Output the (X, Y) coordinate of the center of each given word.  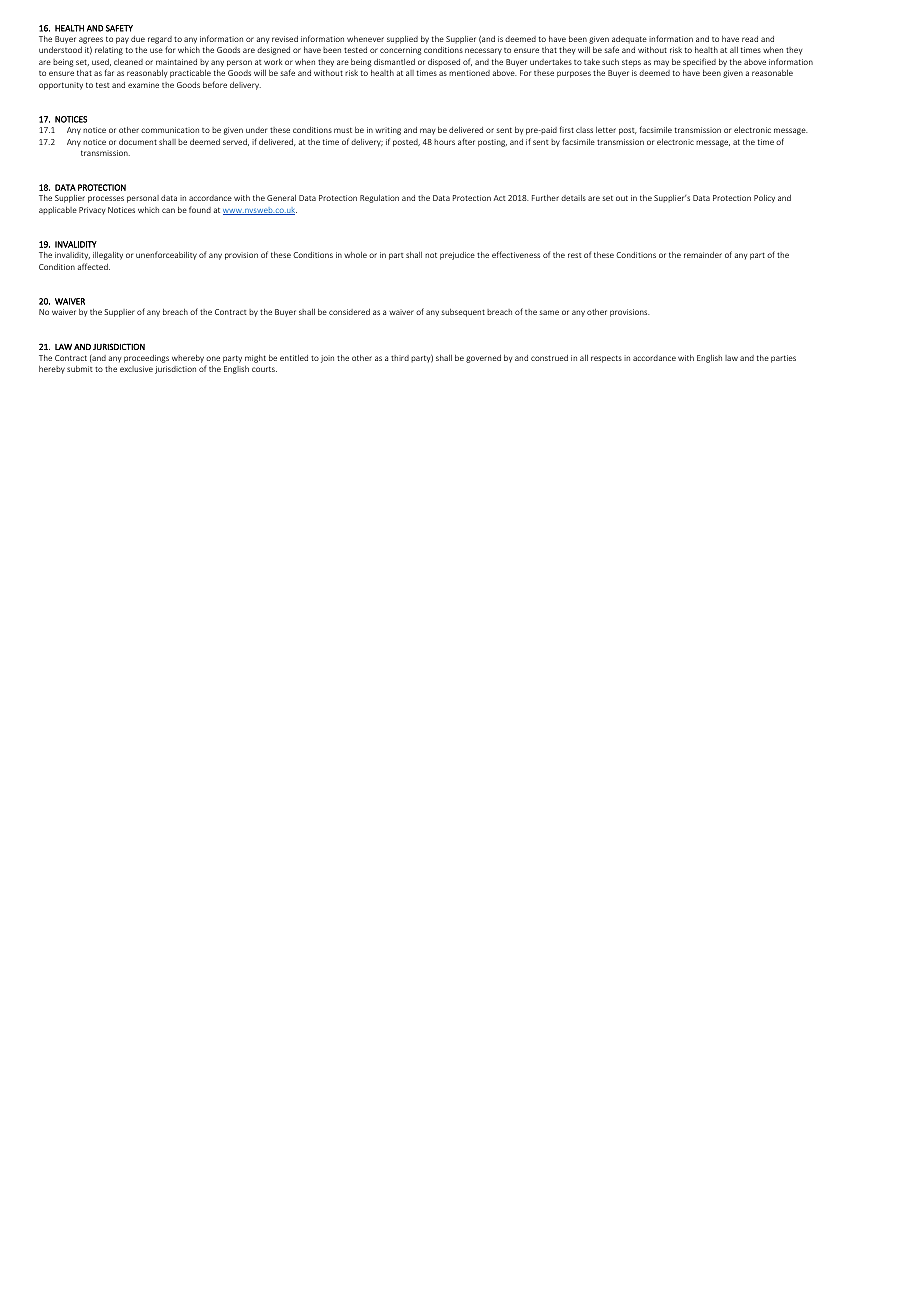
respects (606, 359)
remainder (703, 255)
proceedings (146, 359)
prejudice (457, 256)
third (400, 358)
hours (444, 142)
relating (109, 51)
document (138, 142)
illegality (108, 256)
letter (606, 130)
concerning (401, 51)
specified (699, 62)
